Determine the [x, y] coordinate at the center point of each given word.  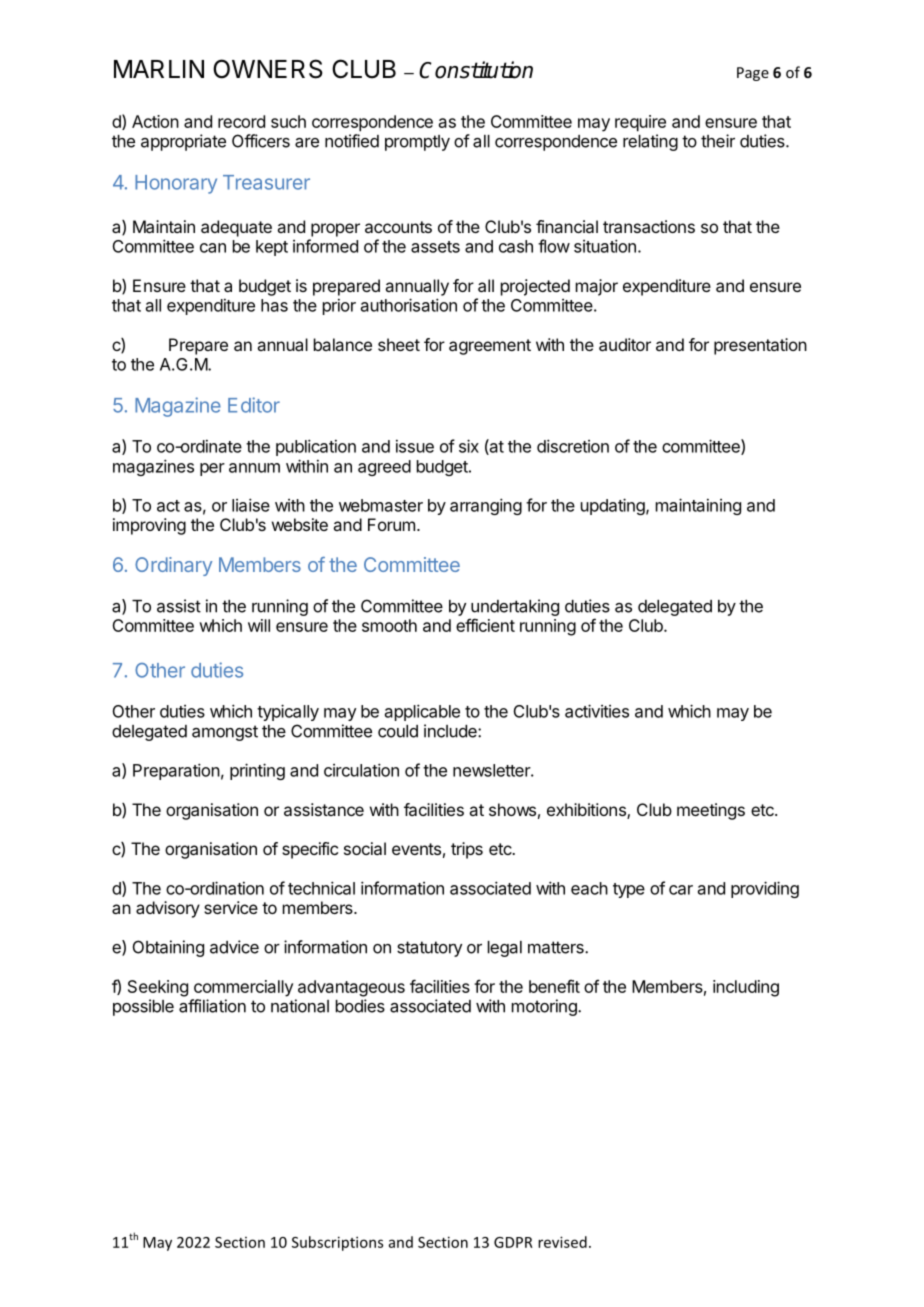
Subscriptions [337, 1243]
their [718, 141]
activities [597, 711]
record [241, 121]
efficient [485, 625]
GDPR [513, 1242]
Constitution [476, 70]
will [259, 625]
